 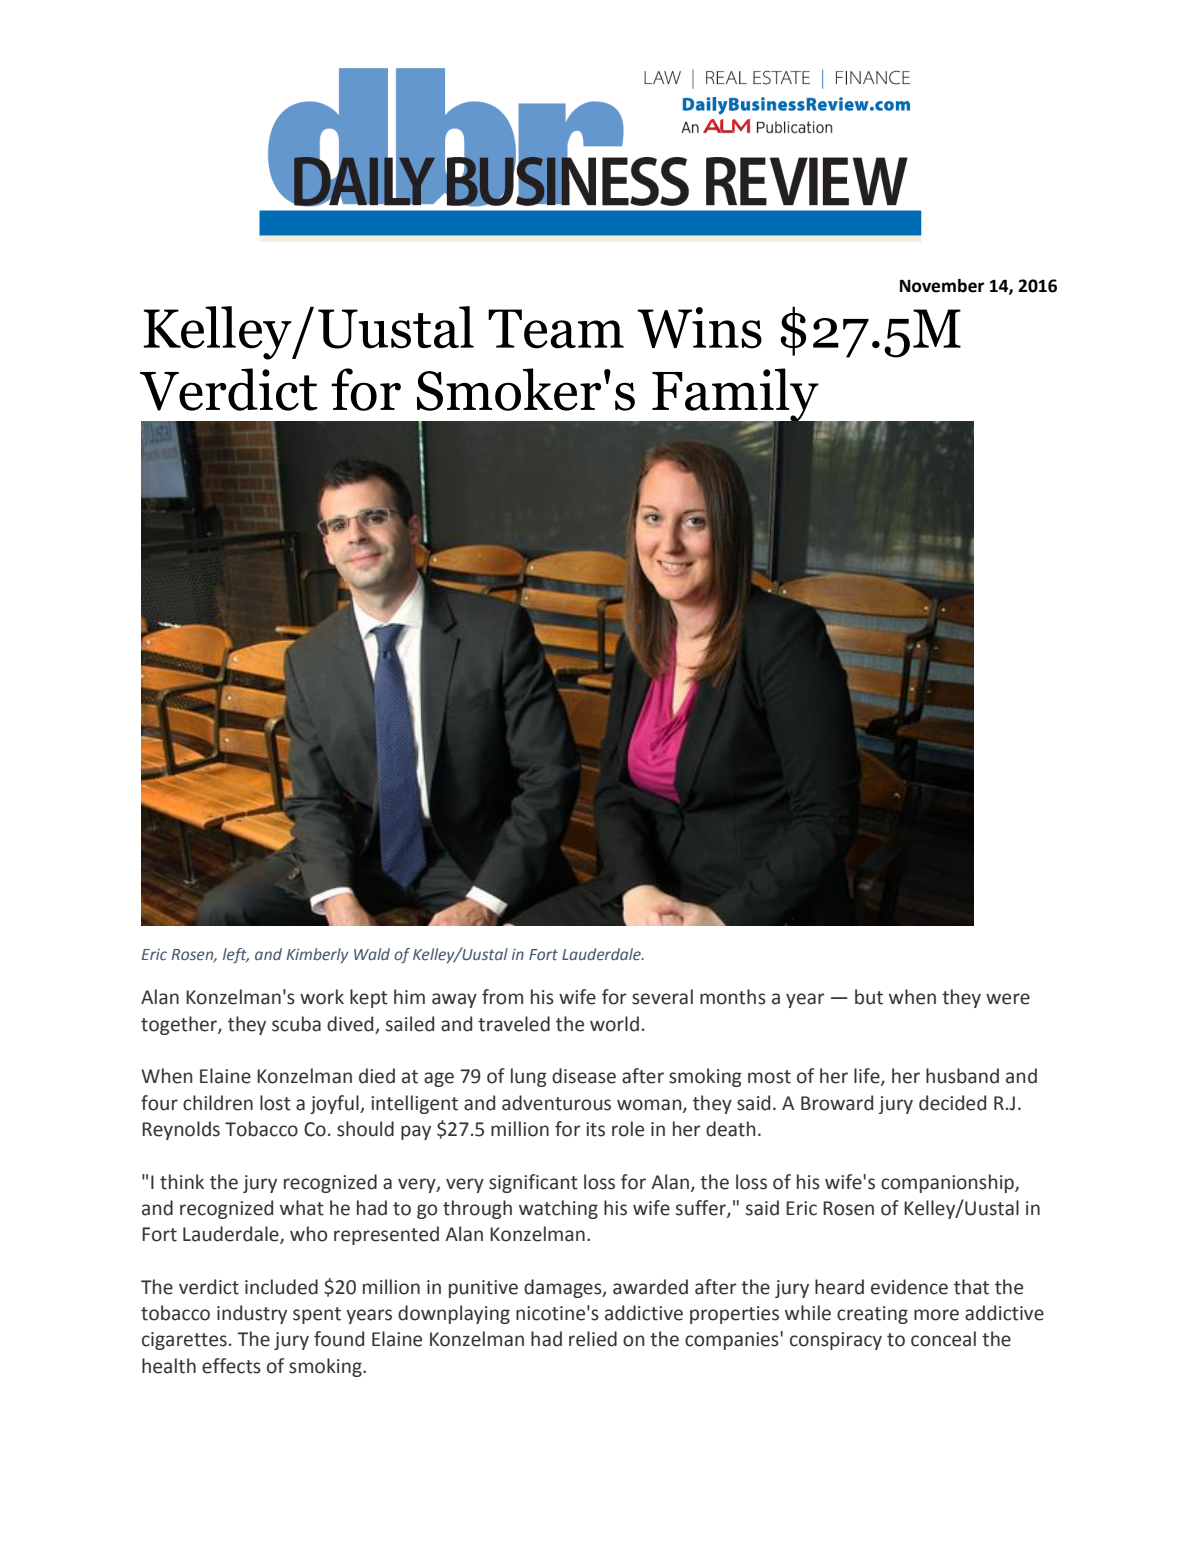 I want to click on work, so click(x=322, y=997).
